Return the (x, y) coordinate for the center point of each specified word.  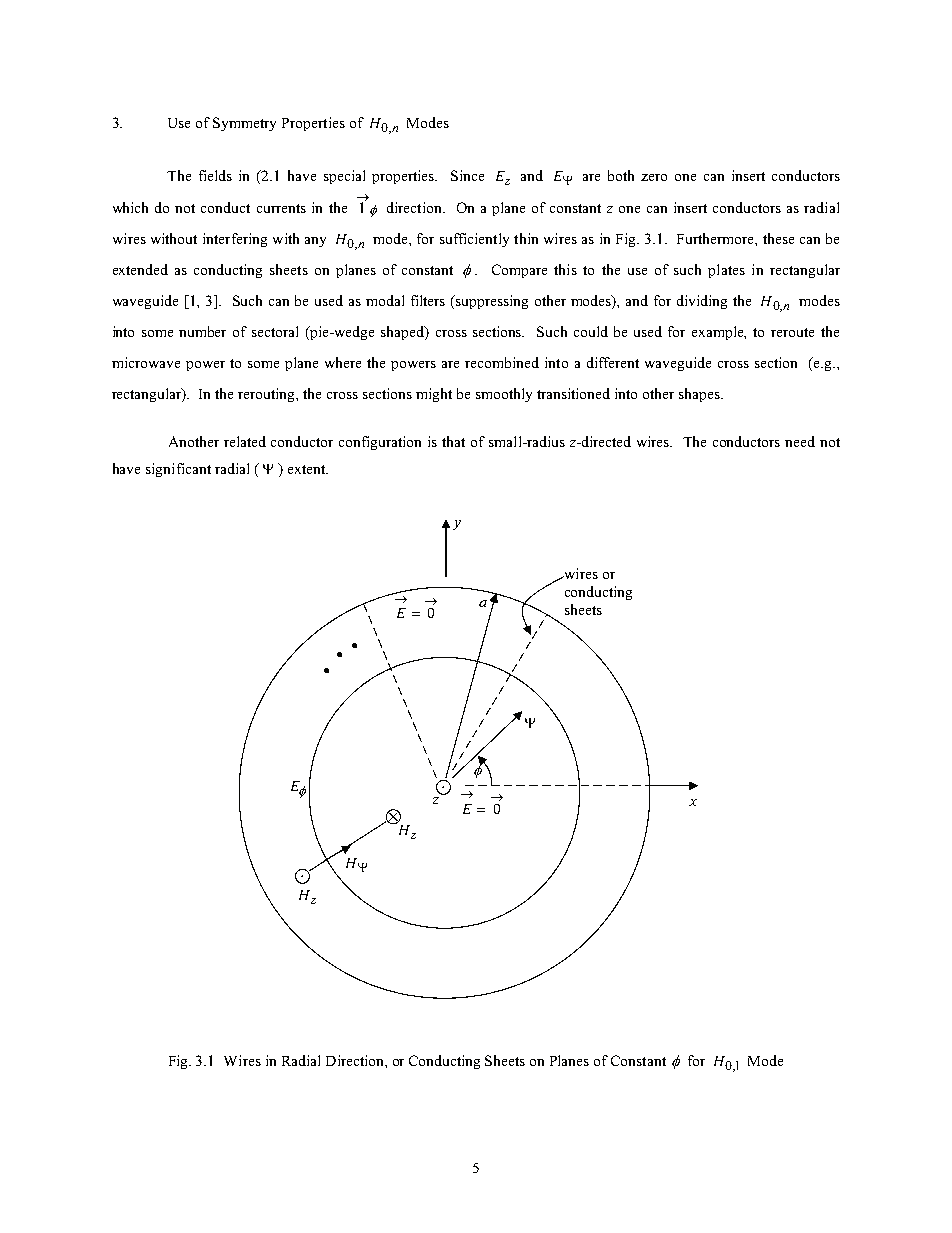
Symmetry (244, 124)
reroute (792, 332)
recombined (502, 362)
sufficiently (474, 240)
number (202, 331)
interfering (235, 240)
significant (178, 470)
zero (654, 177)
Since (467, 175)
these (778, 238)
